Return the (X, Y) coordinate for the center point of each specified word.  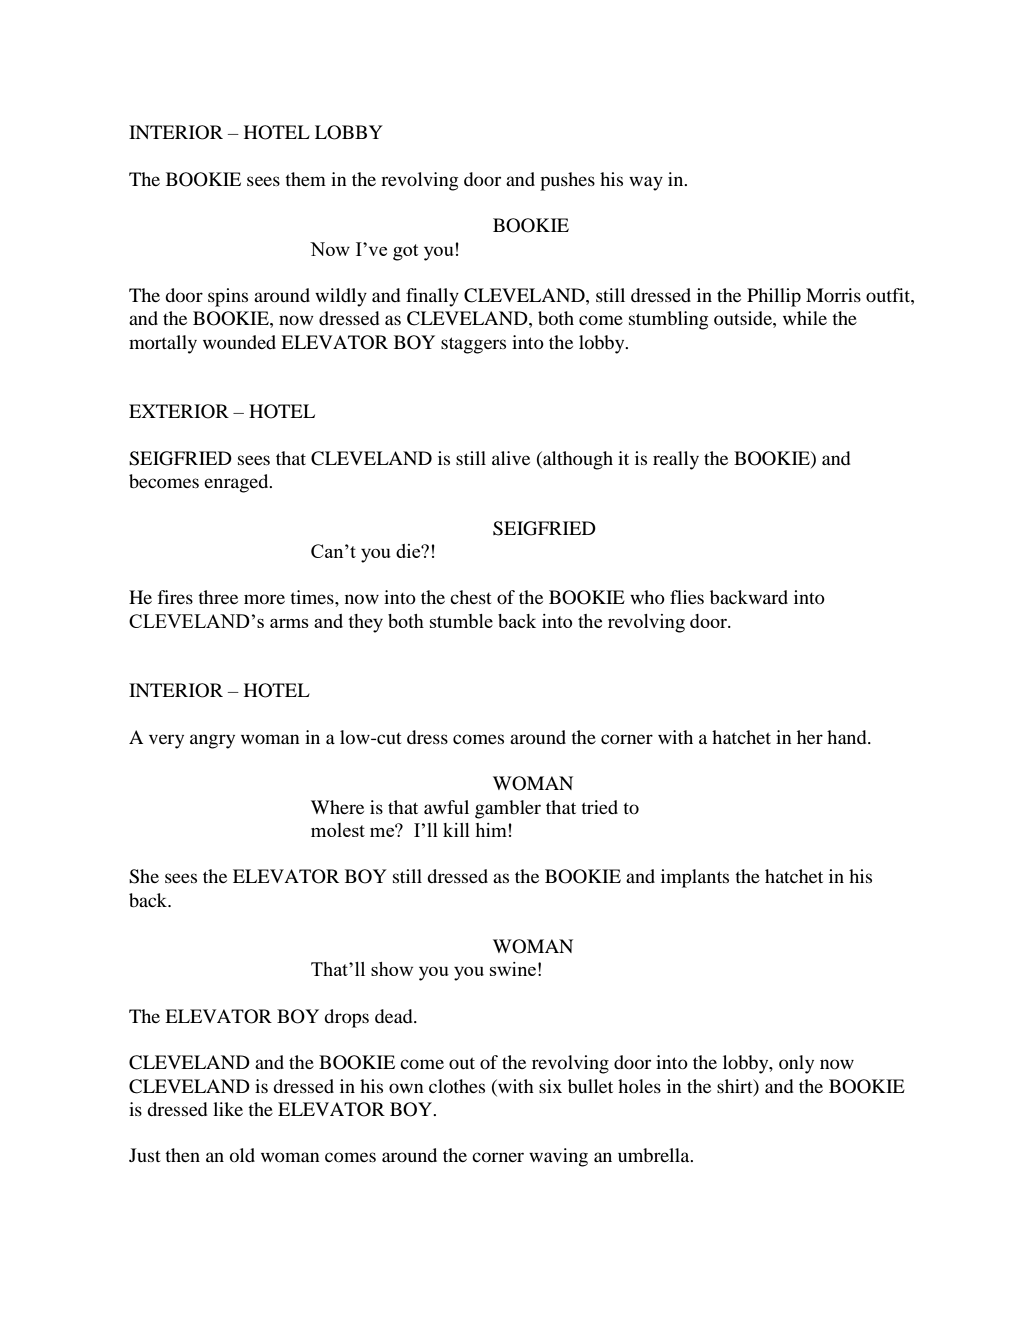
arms (289, 623)
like (228, 1109)
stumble (461, 621)
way (646, 183)
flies (687, 597)
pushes (567, 181)
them (305, 179)
